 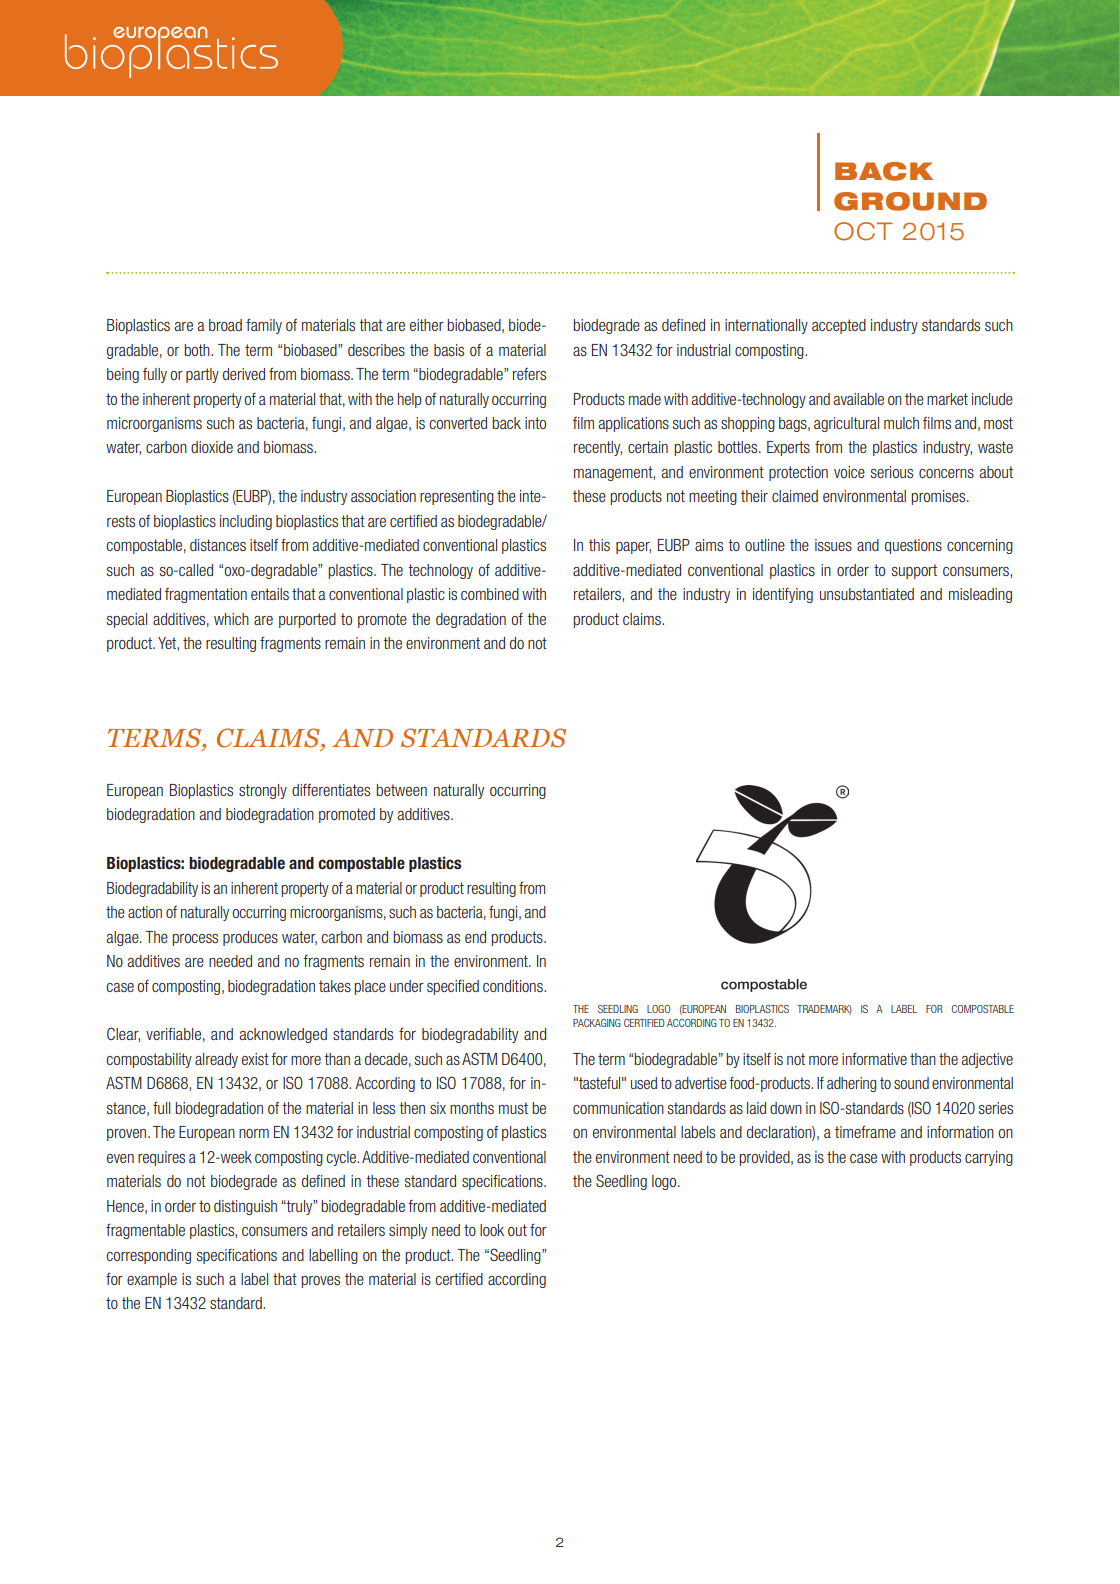 I want to click on distinguish, so click(x=245, y=1207).
